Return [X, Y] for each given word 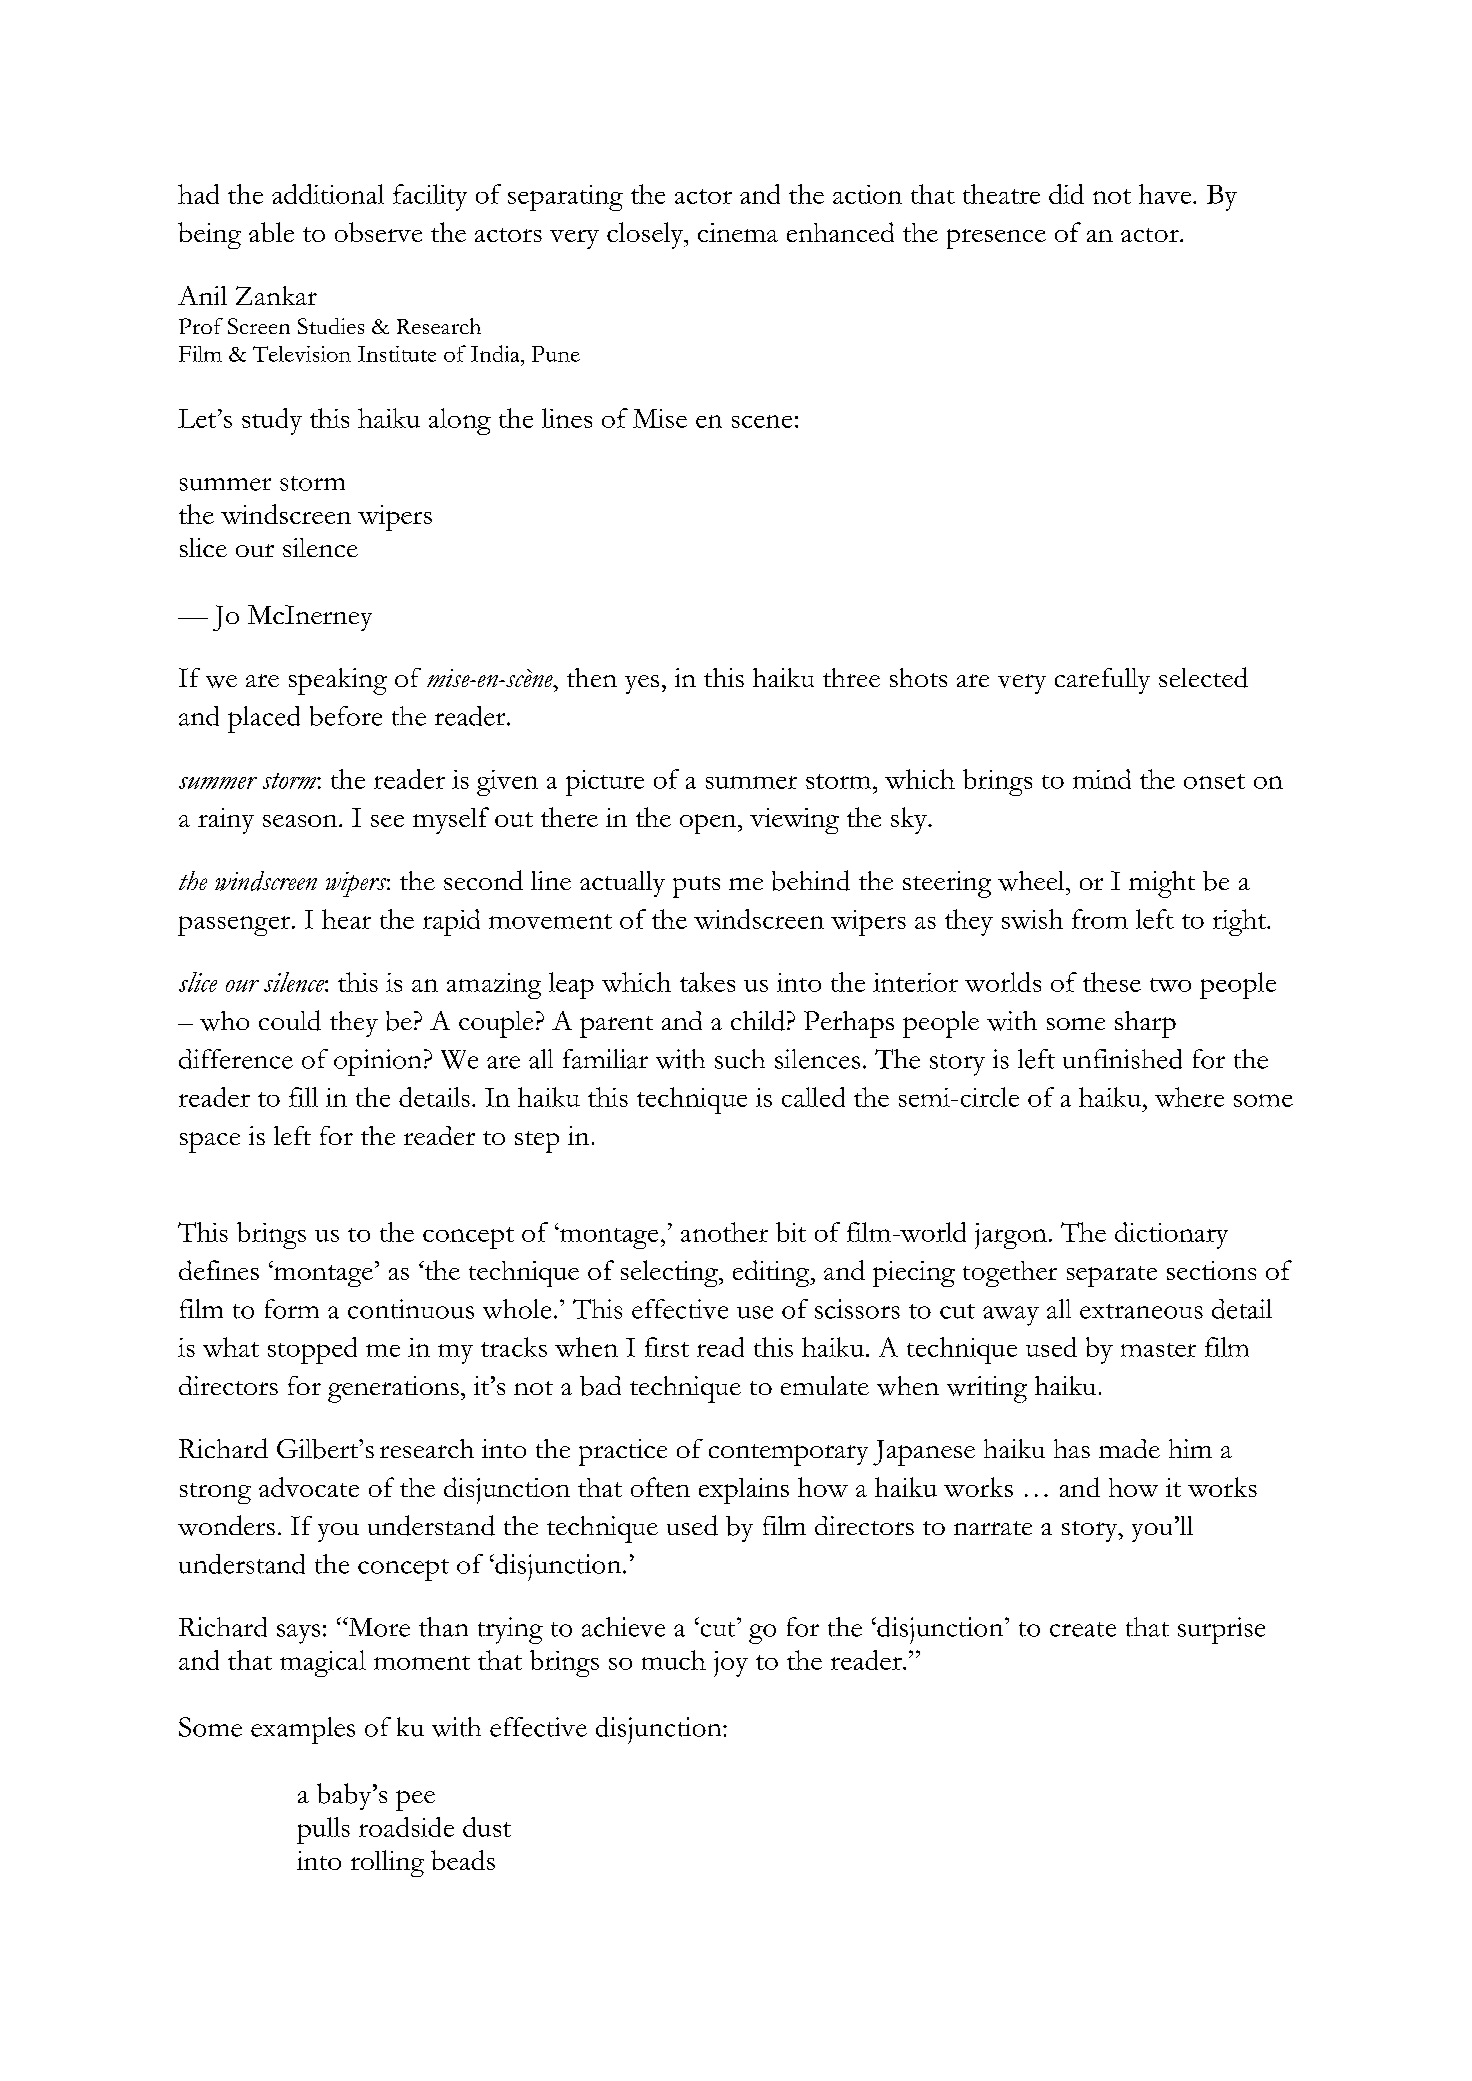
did [1066, 194]
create [1083, 1629]
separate [1112, 1276]
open [709, 824]
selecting [670, 1273]
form [292, 1309]
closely [646, 235]
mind [1102, 779]
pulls [323, 1830]
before [346, 716]
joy [731, 1664]
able [271, 232]
